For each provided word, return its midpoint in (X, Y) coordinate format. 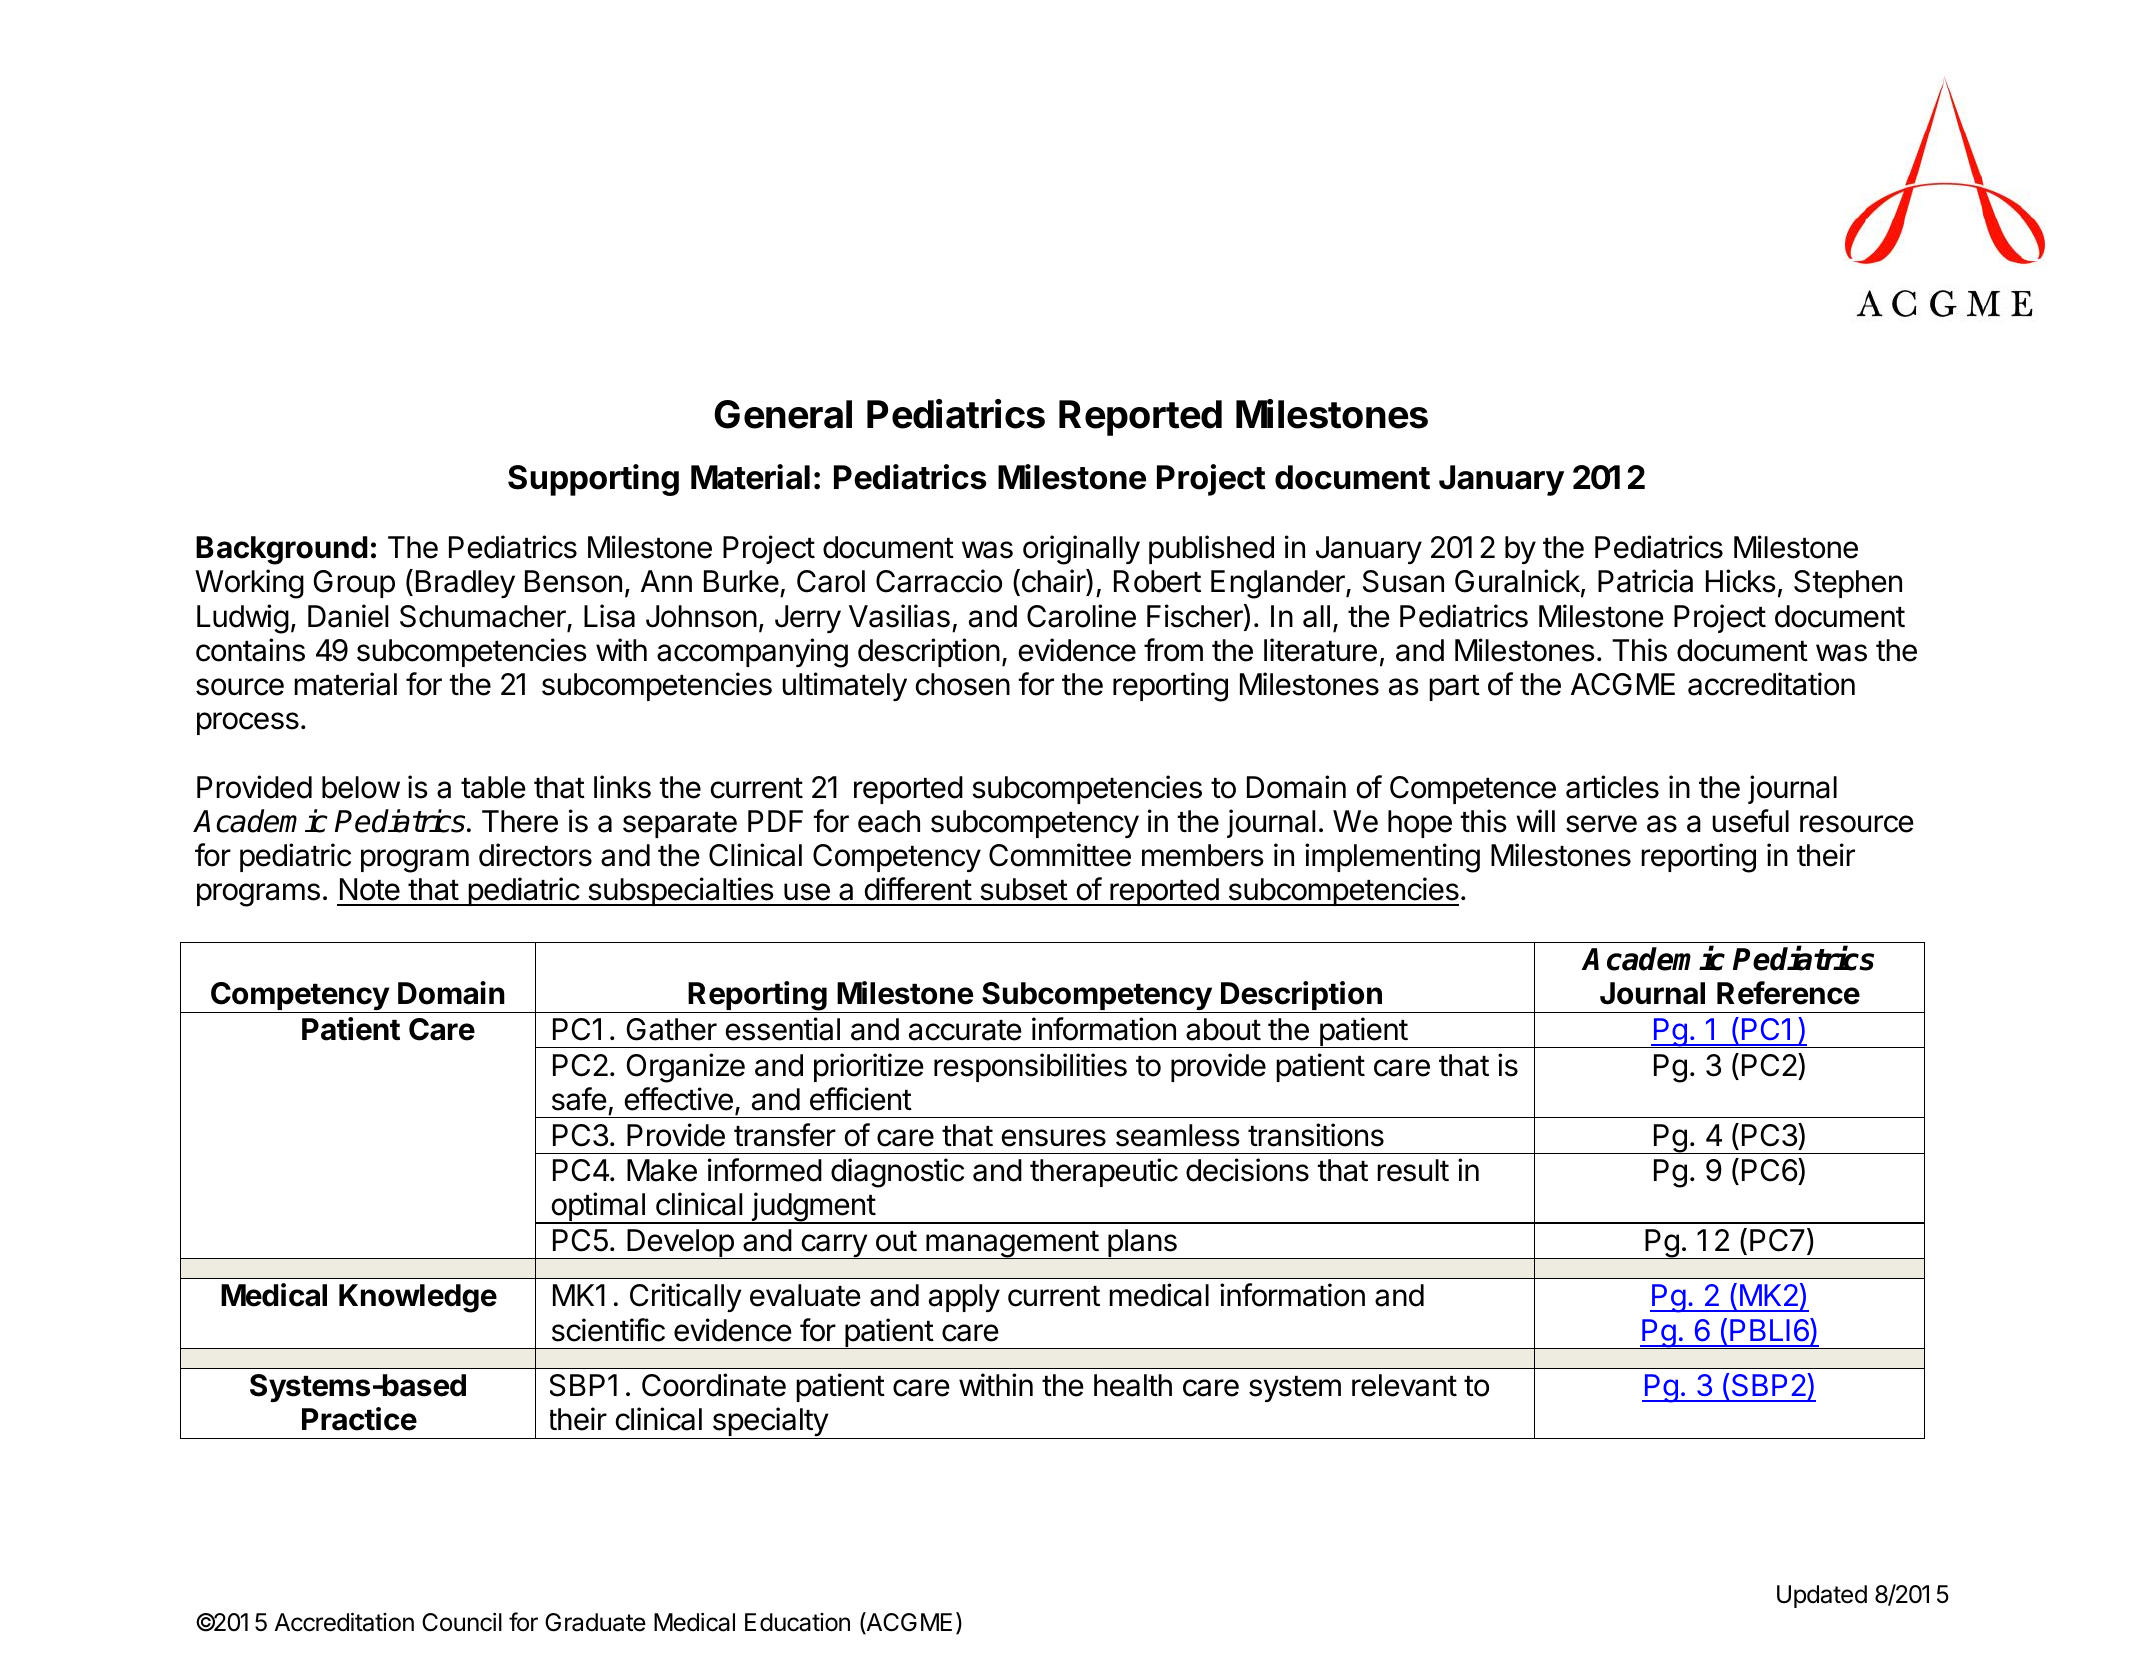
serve (1601, 824)
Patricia (1645, 581)
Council (462, 1622)
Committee (1060, 855)
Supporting (593, 480)
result (1413, 1170)
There (520, 821)
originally (1081, 550)
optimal (598, 1208)
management (1012, 1245)
